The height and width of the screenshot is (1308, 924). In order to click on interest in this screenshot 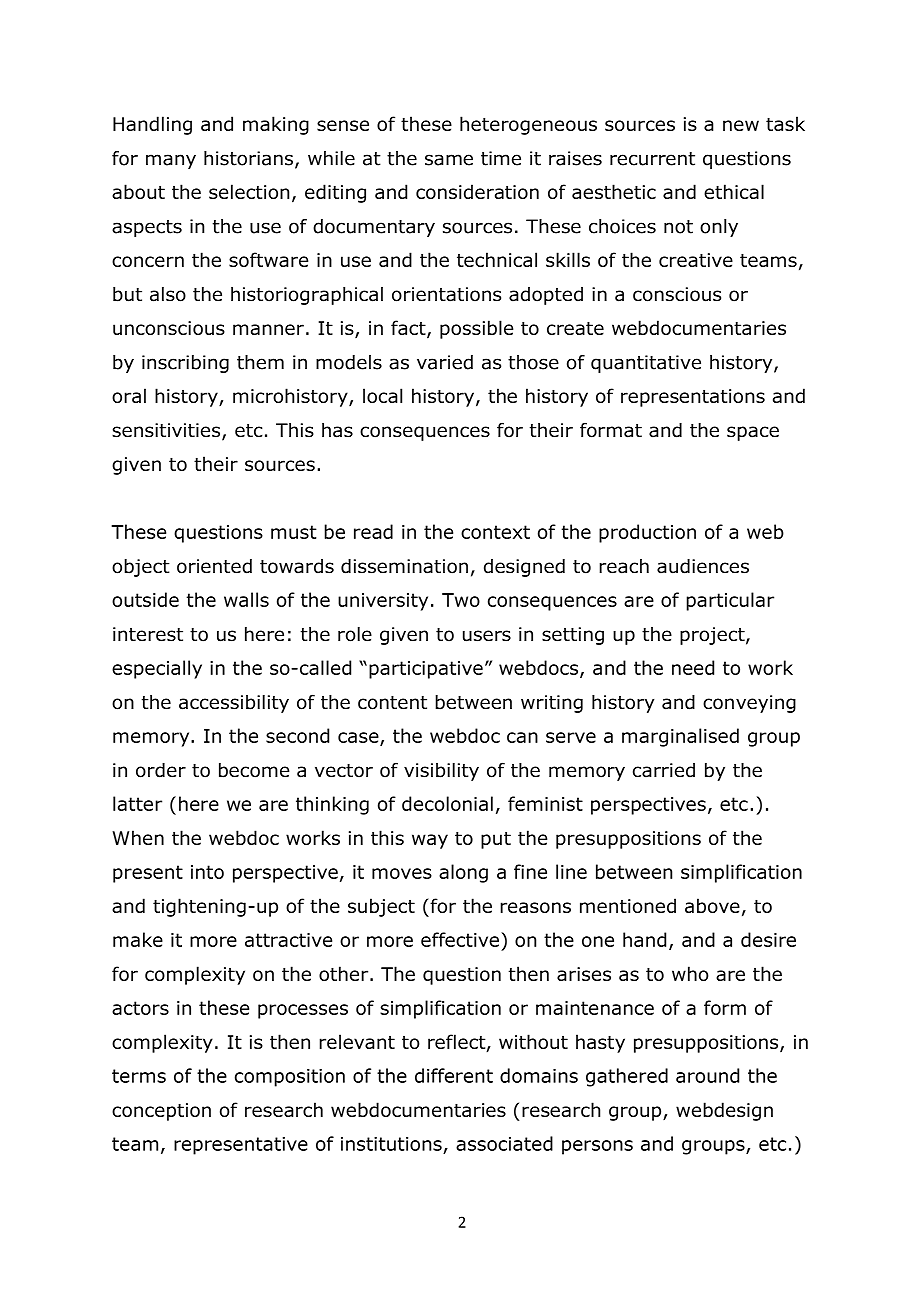, I will do `click(148, 634)`.
